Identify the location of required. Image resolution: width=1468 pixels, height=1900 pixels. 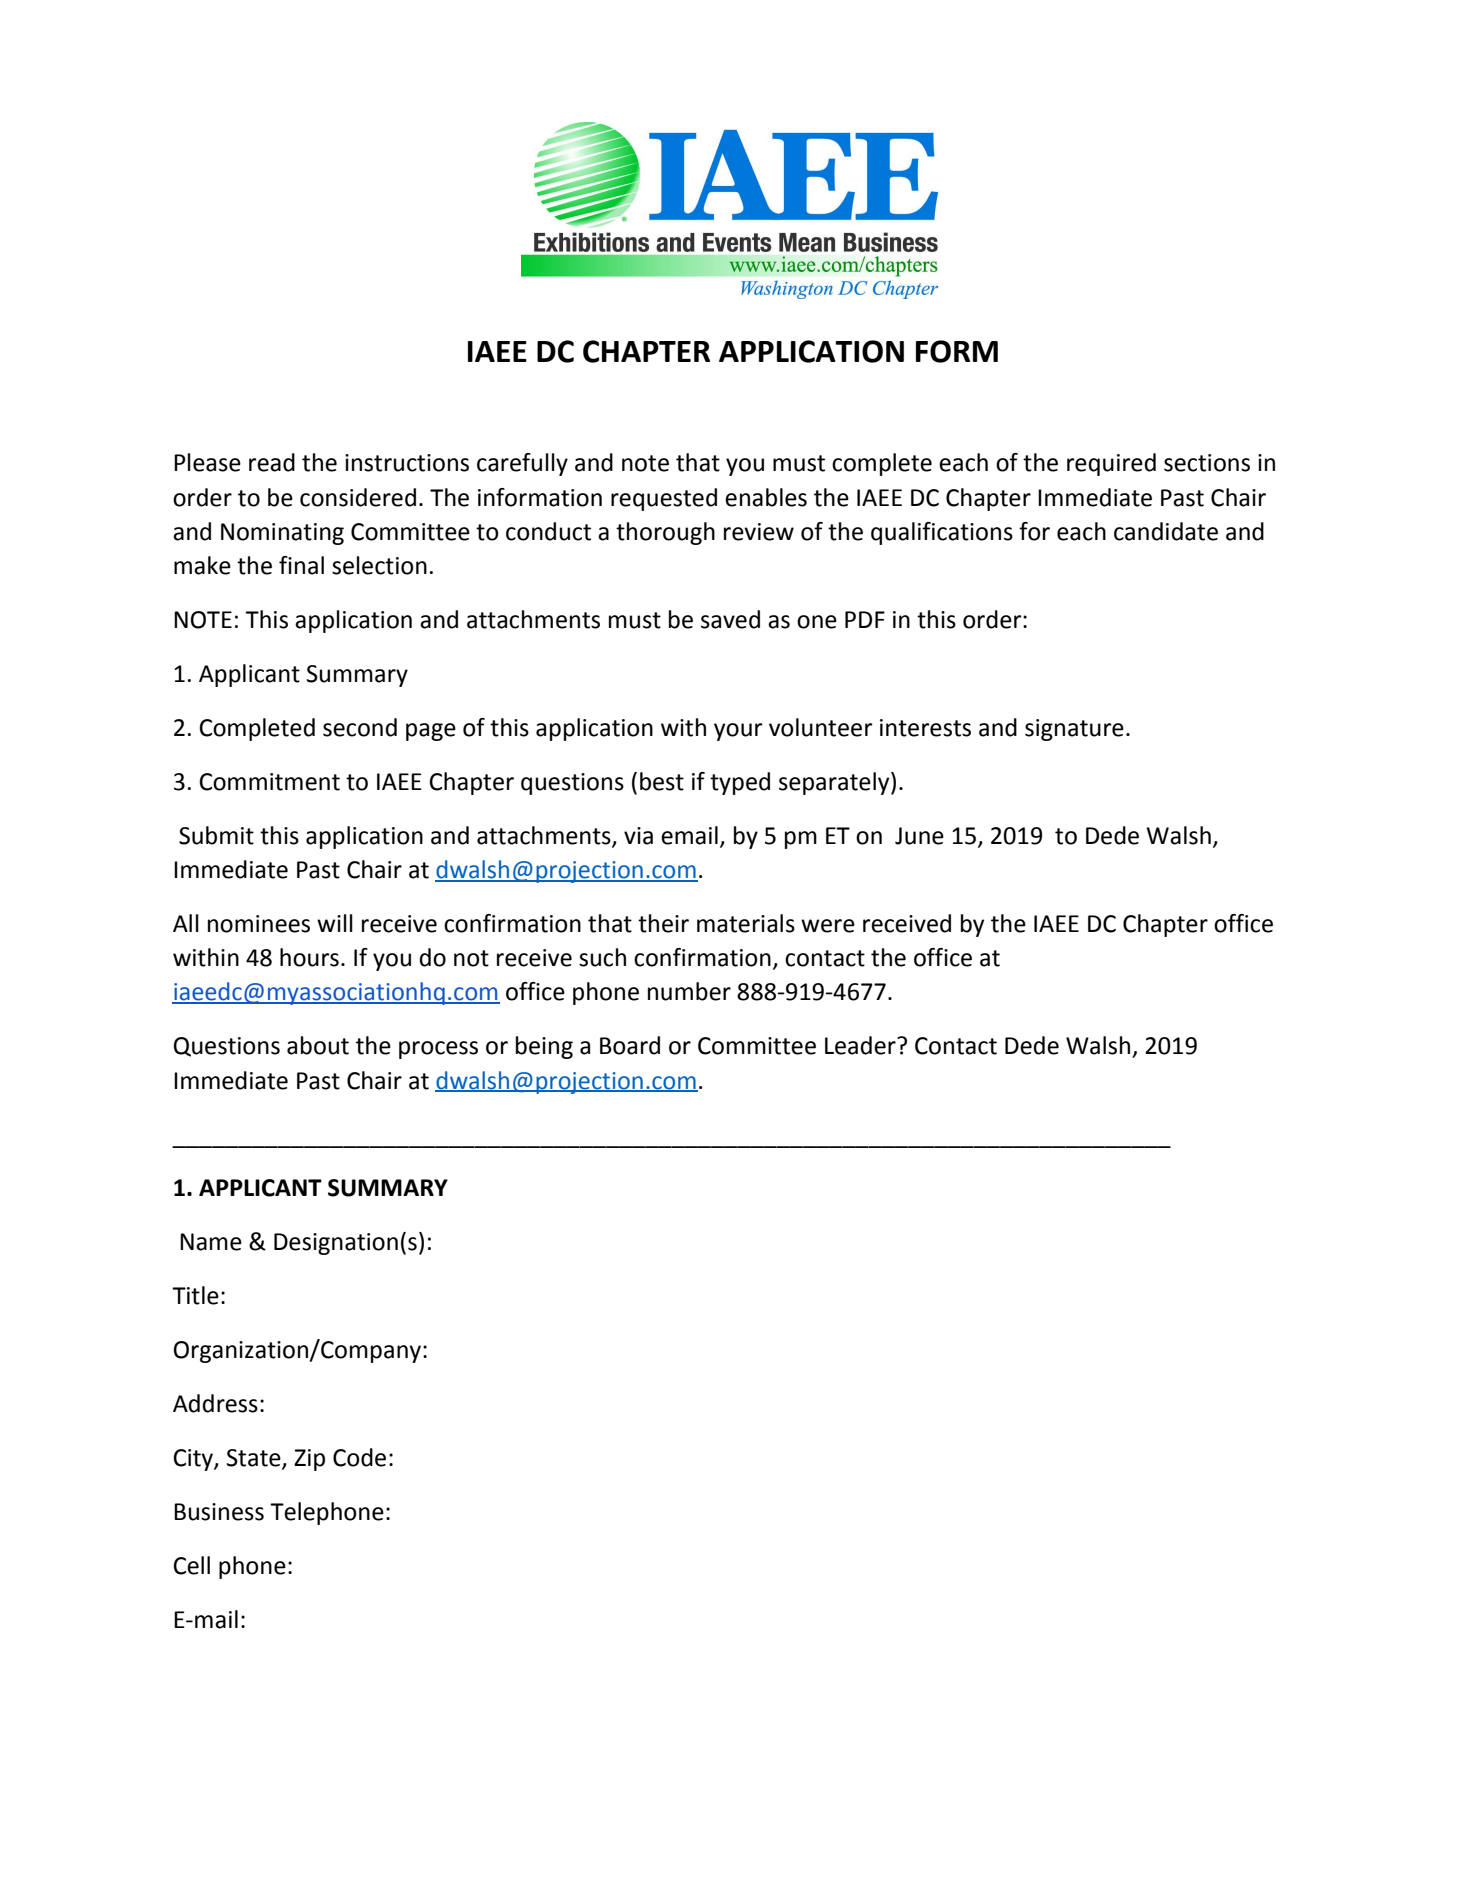
(1111, 464).
